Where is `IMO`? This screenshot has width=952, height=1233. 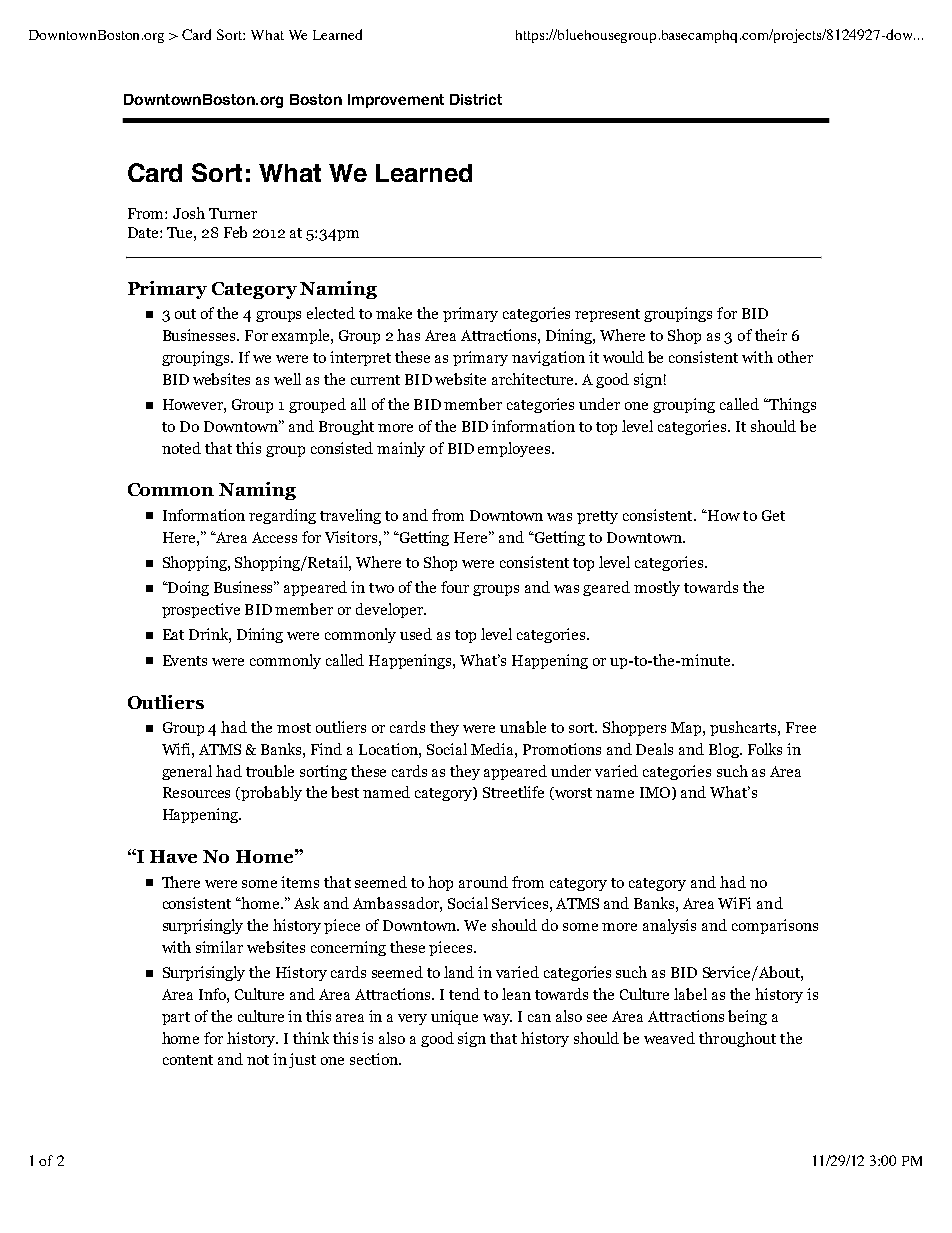 IMO is located at coordinates (656, 793).
